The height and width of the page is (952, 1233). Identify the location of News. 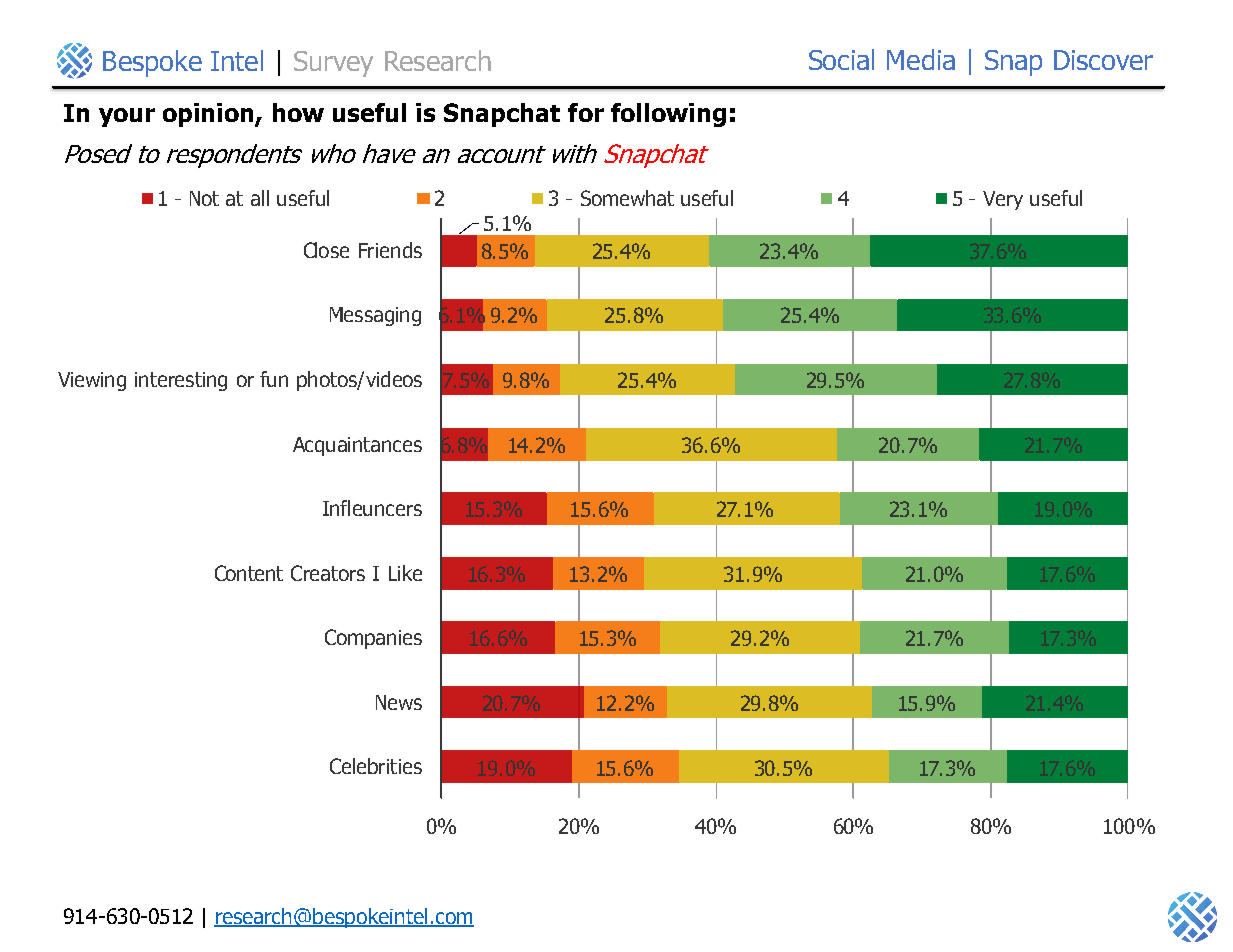
(399, 702).
